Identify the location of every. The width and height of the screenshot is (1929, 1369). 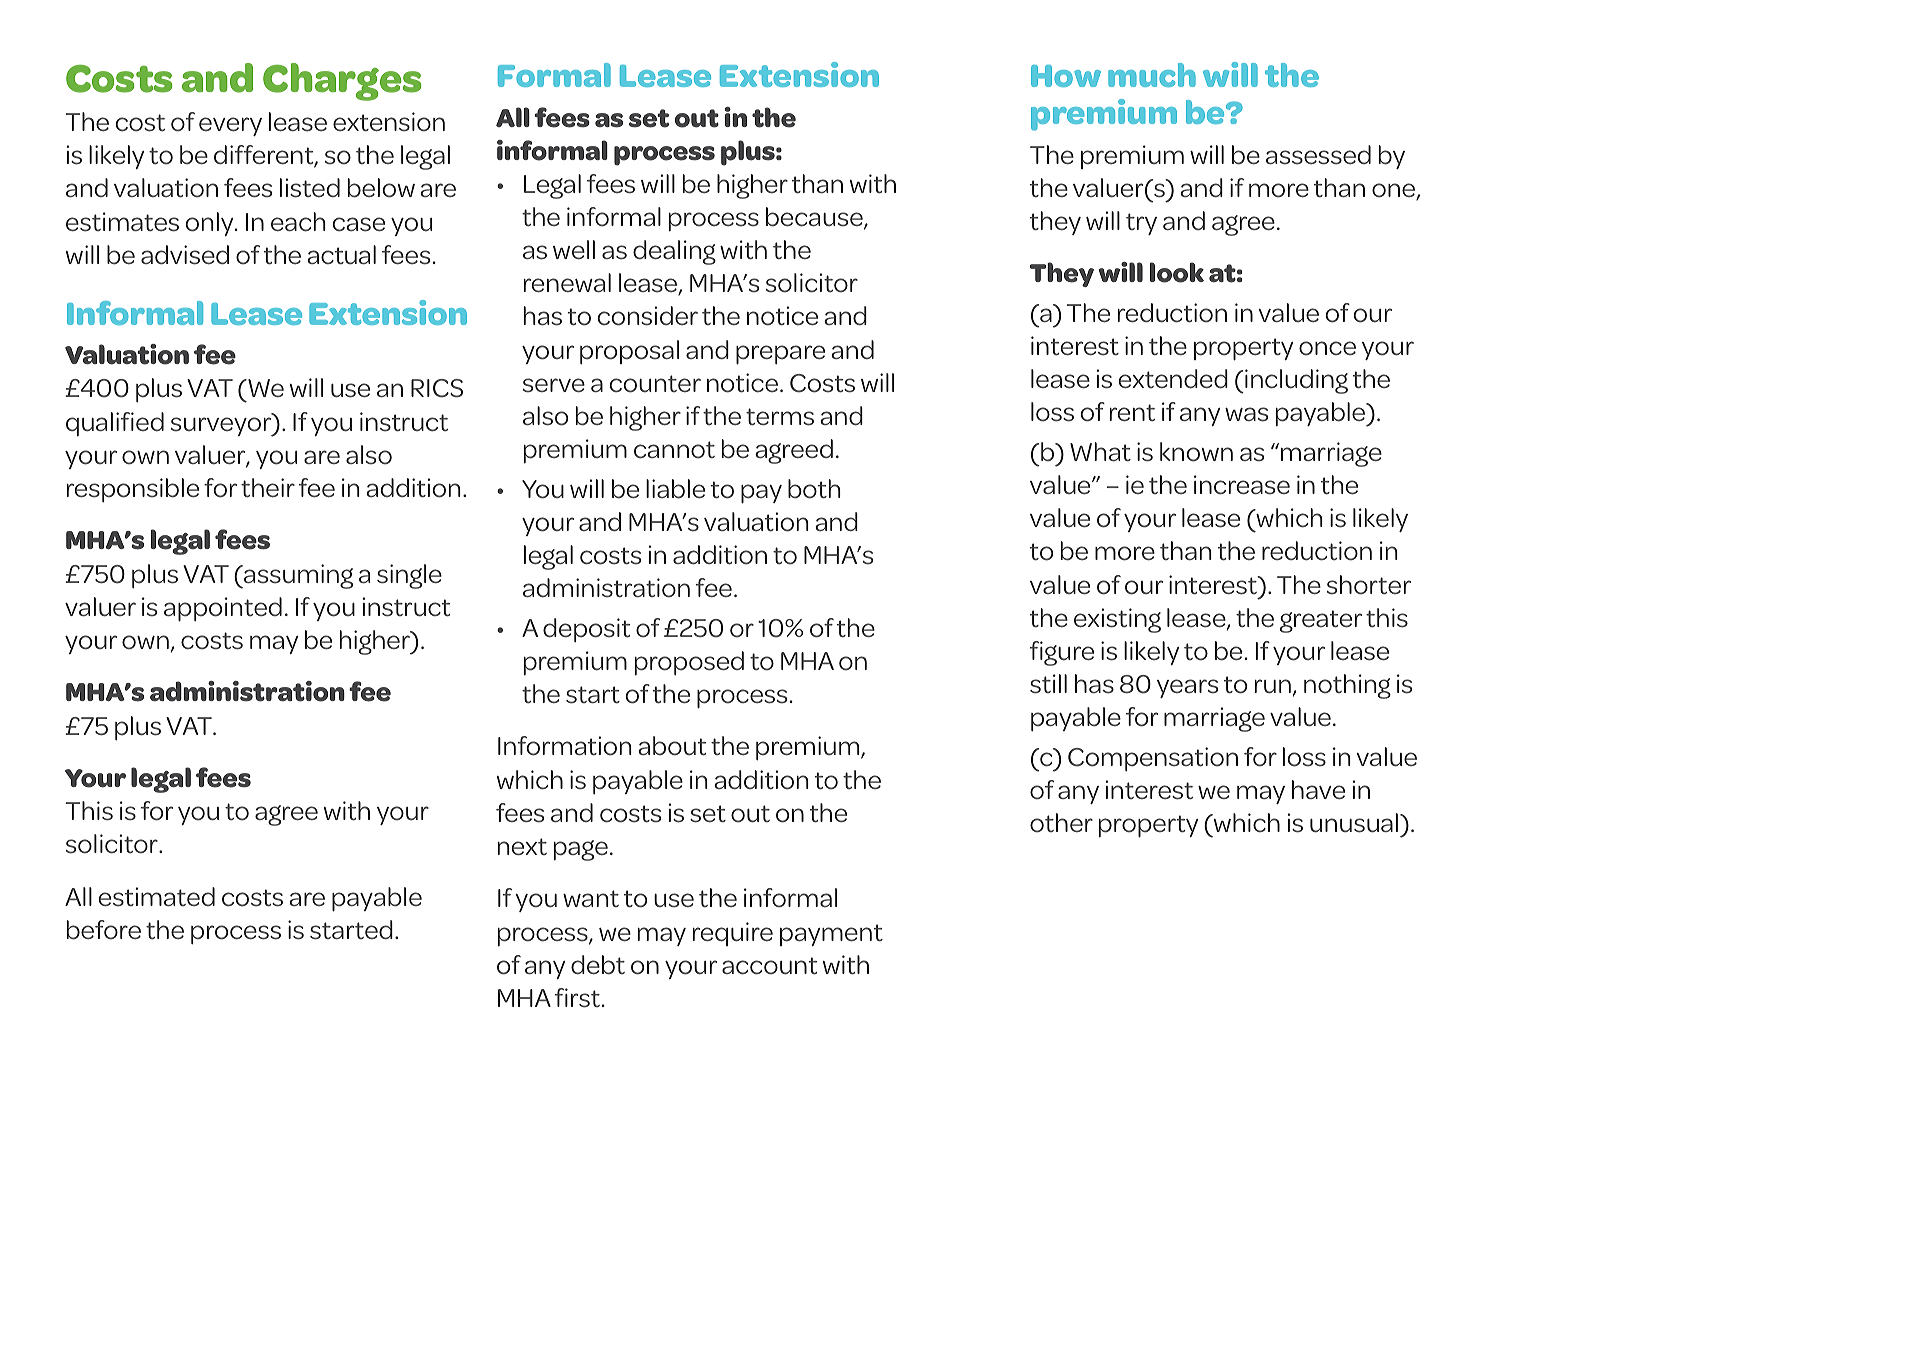
(230, 126).
